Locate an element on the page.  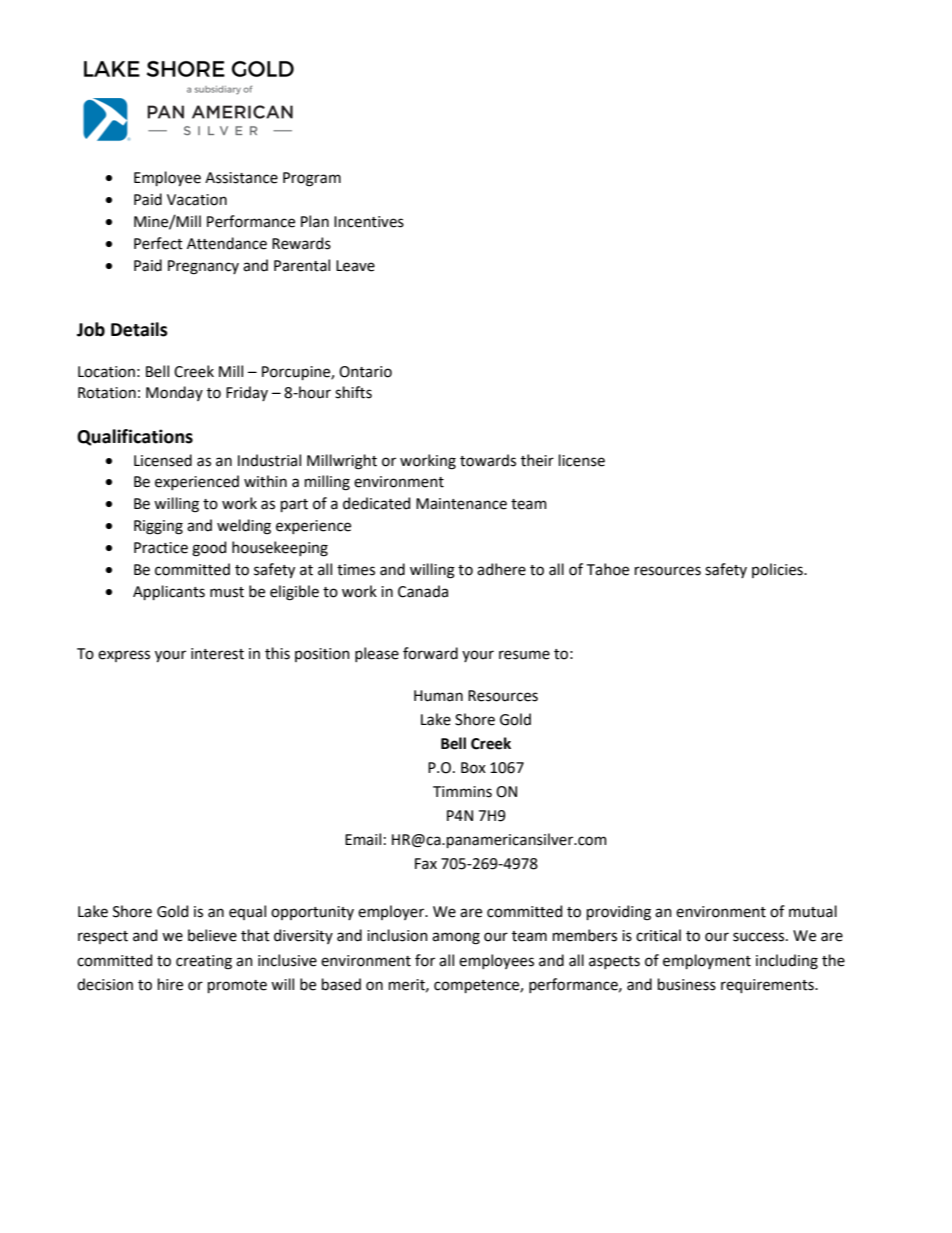
creating is located at coordinates (204, 962).
